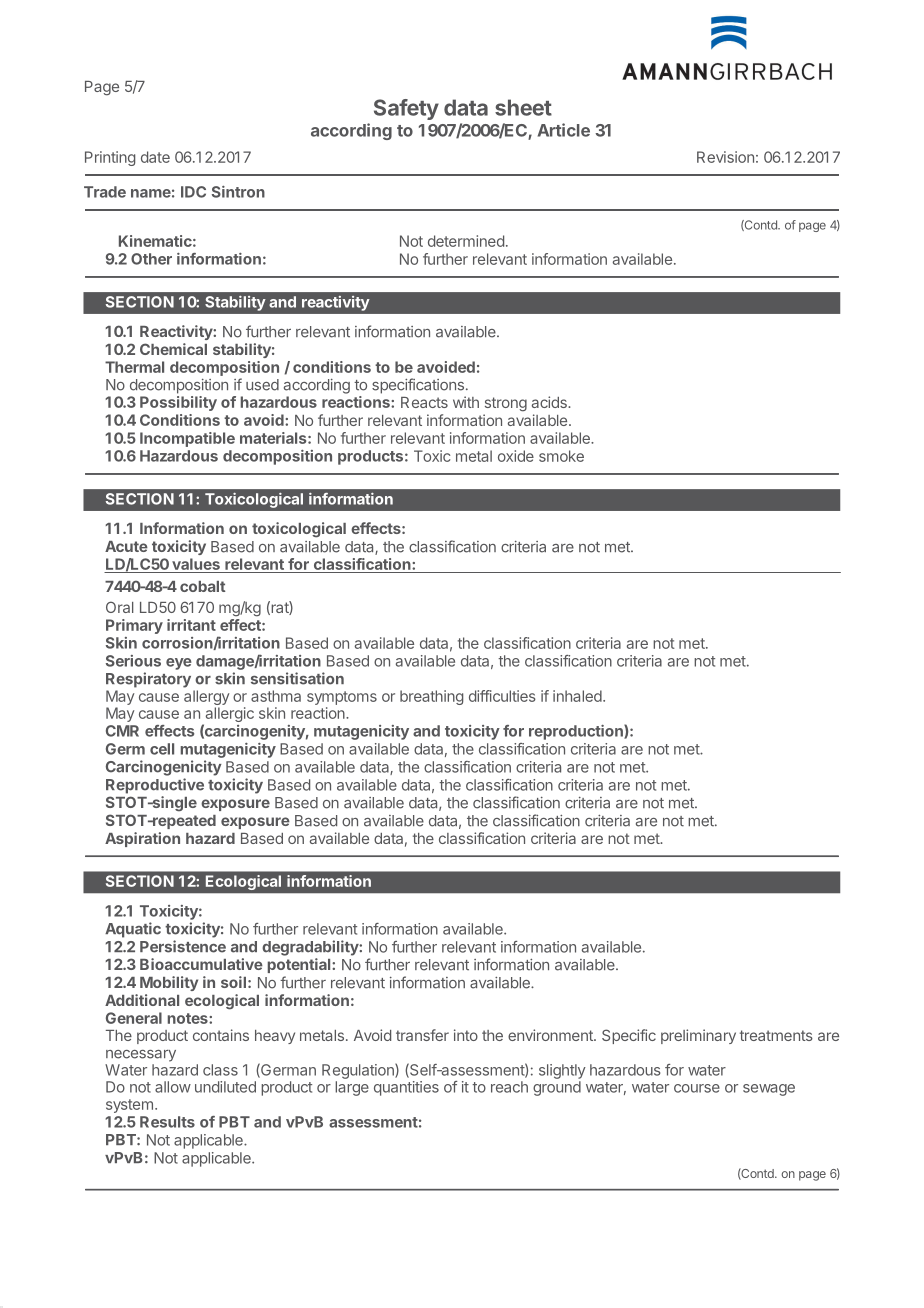 This image has height=1308, width=924. Describe the element at coordinates (173, 1087) in the image. I see `allow` at that location.
